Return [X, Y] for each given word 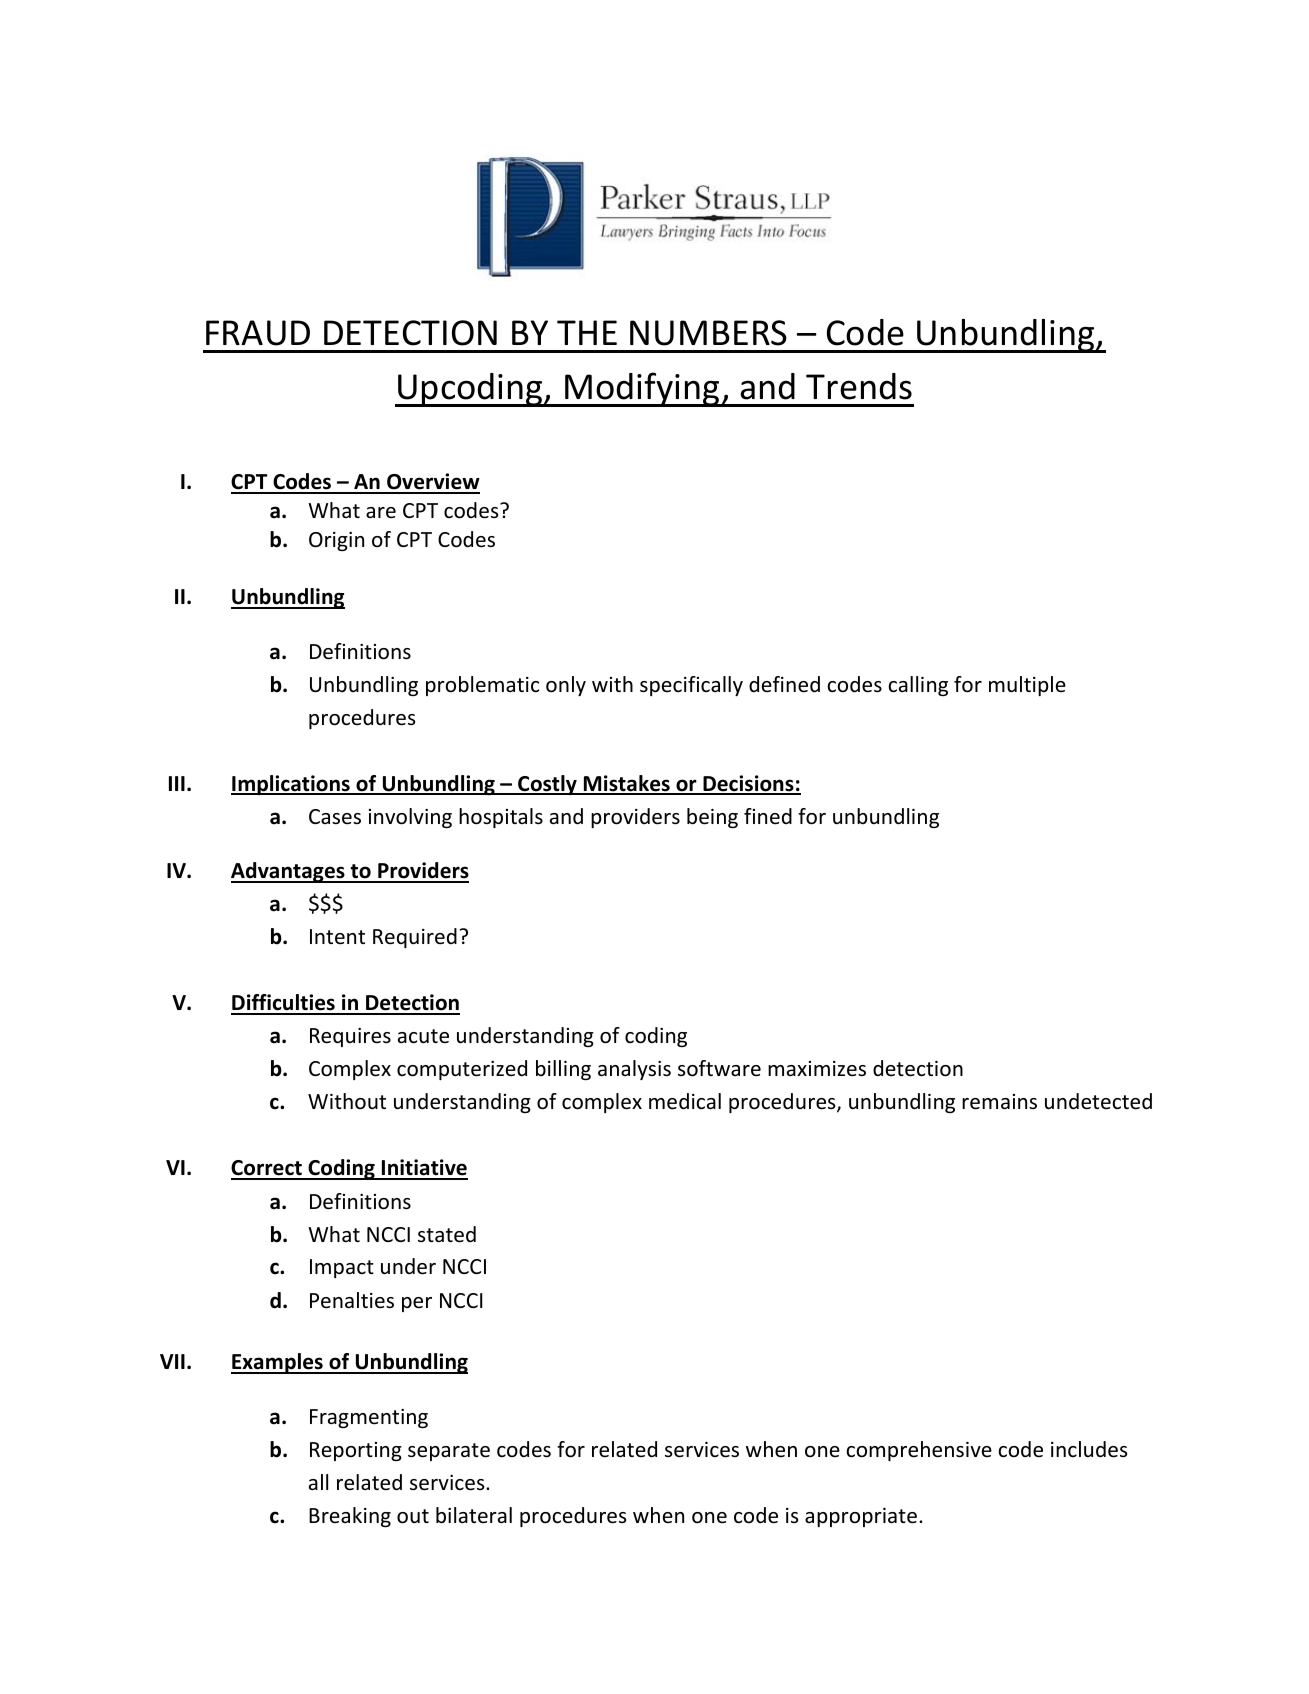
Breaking [350, 1517]
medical [685, 1101]
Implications [291, 785]
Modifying [642, 389]
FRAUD [258, 333]
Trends [859, 386]
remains [999, 1102]
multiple [1027, 686]
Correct [267, 1169]
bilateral [474, 1515]
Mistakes [627, 784]
